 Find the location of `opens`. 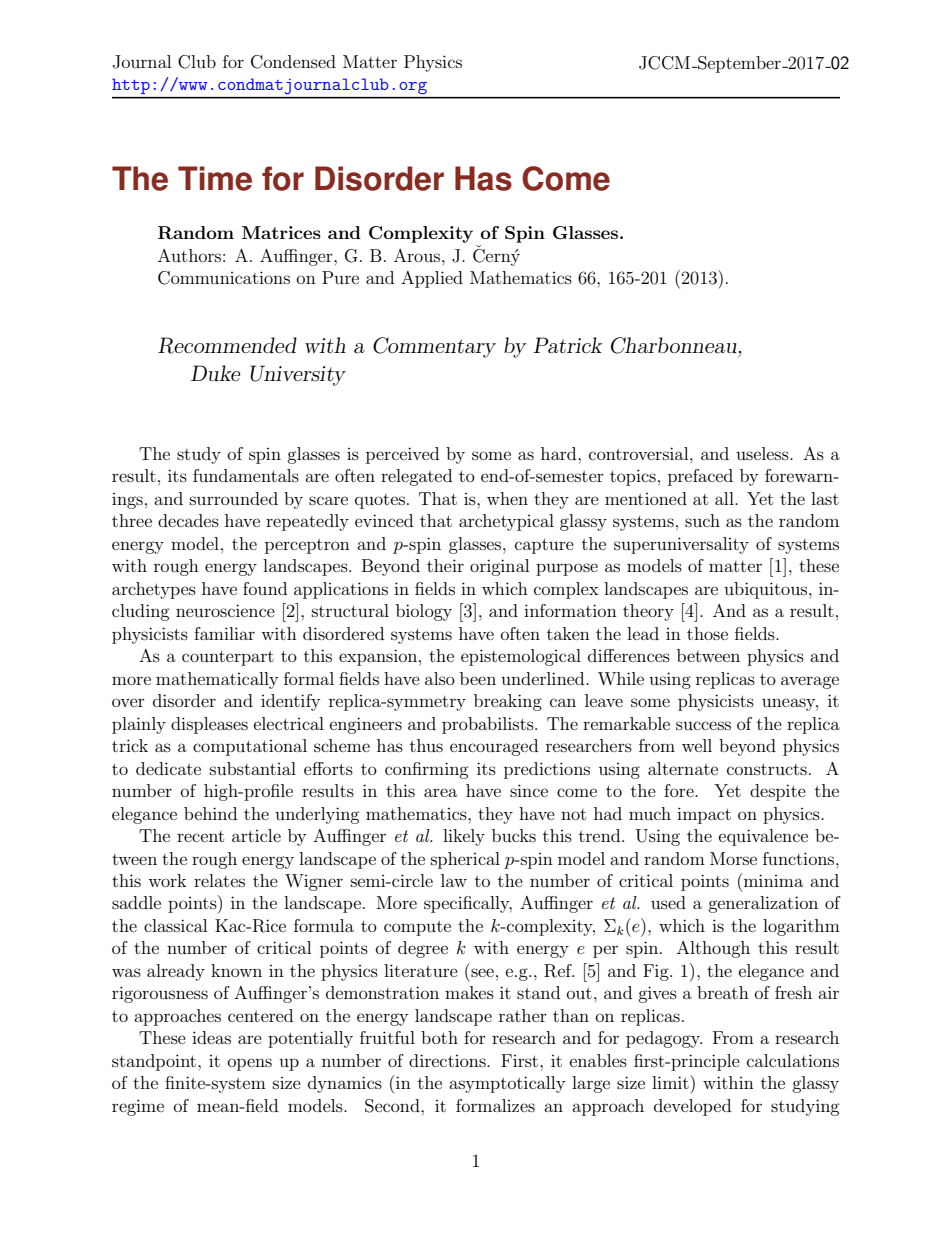

opens is located at coordinates (250, 1064).
